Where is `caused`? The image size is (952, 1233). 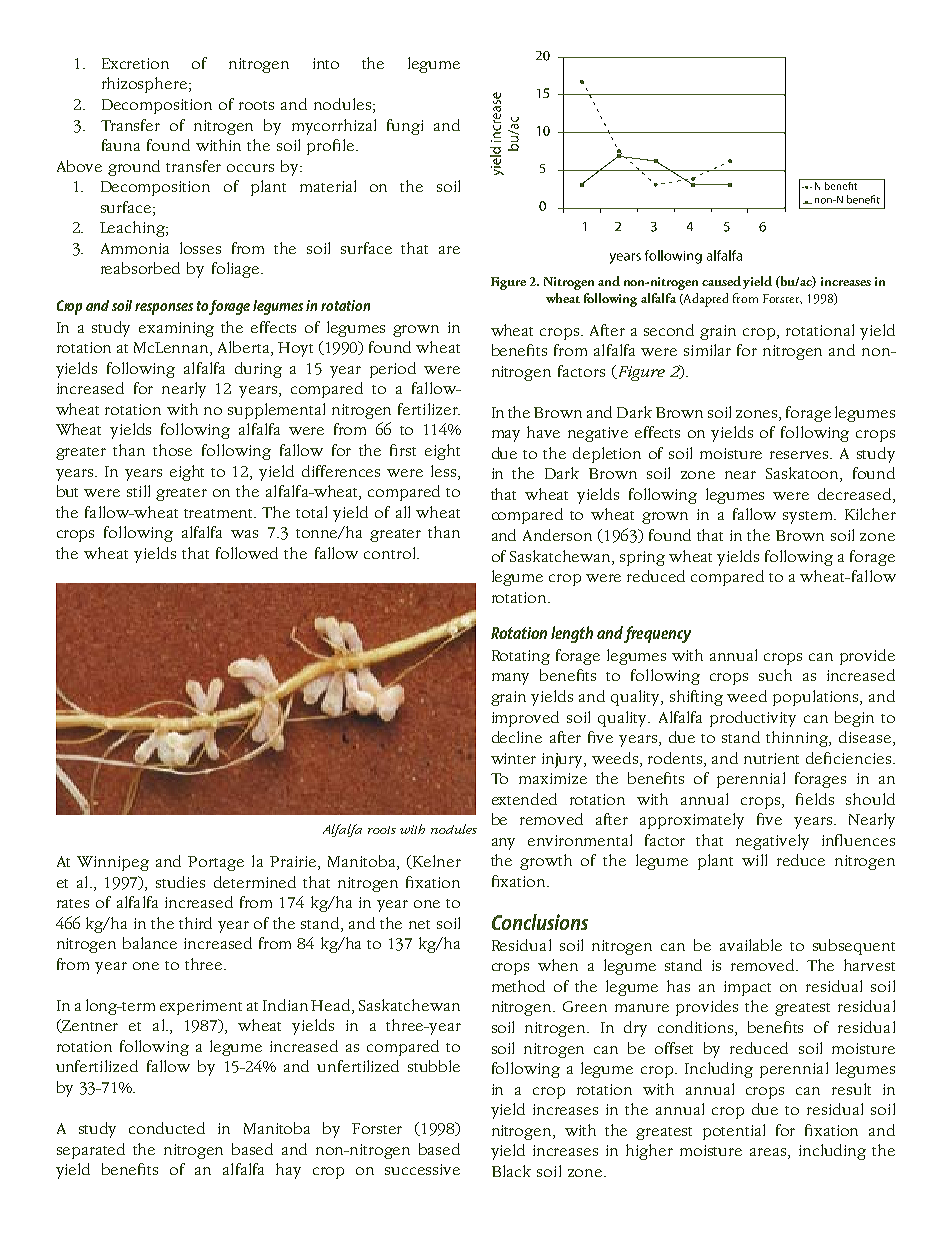
caused is located at coordinates (721, 281).
